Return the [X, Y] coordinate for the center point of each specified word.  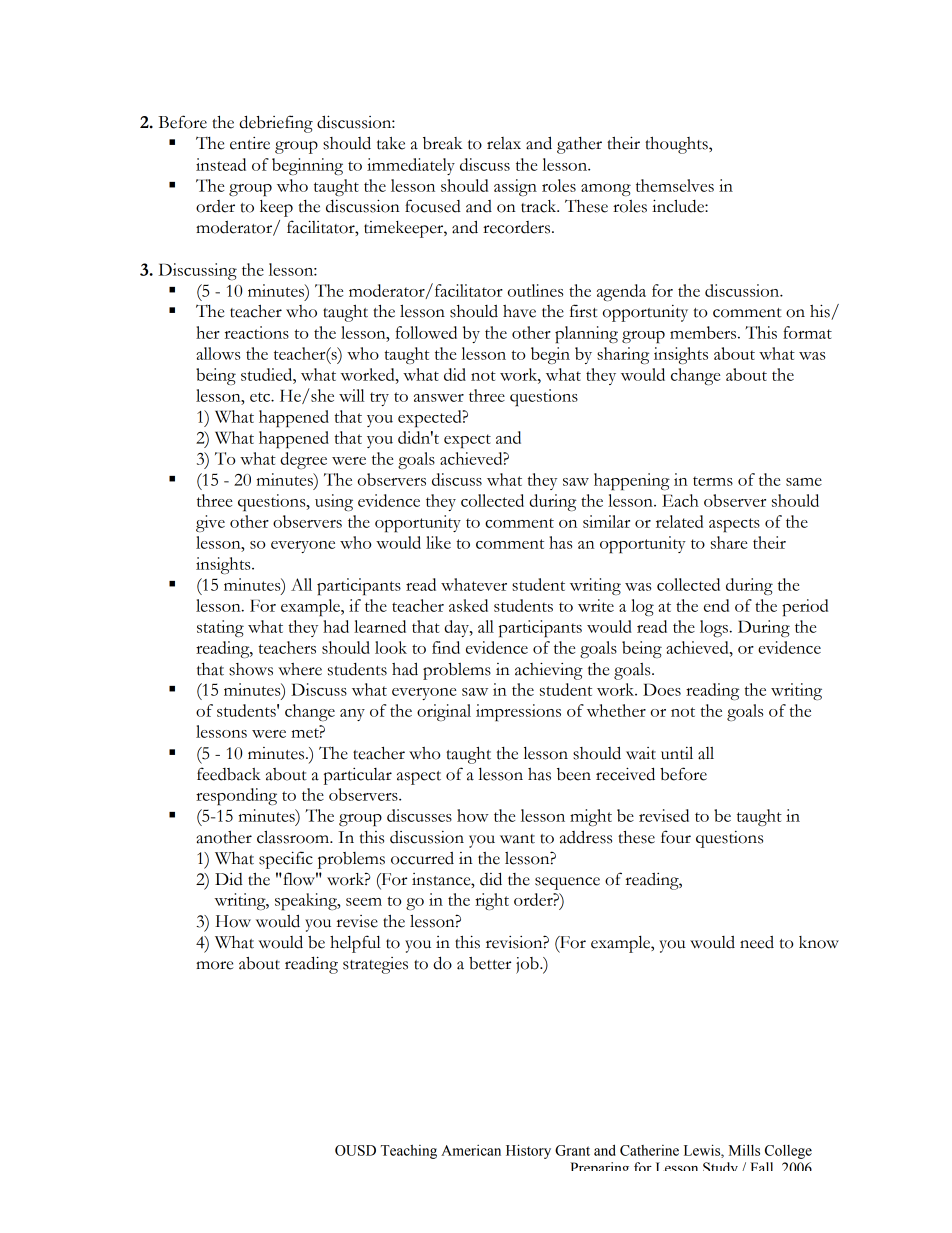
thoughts [677, 145]
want [517, 839]
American [471, 1150]
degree [303, 460]
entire [250, 143]
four [676, 837]
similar [606, 521]
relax [504, 143]
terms [713, 481]
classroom [294, 837]
